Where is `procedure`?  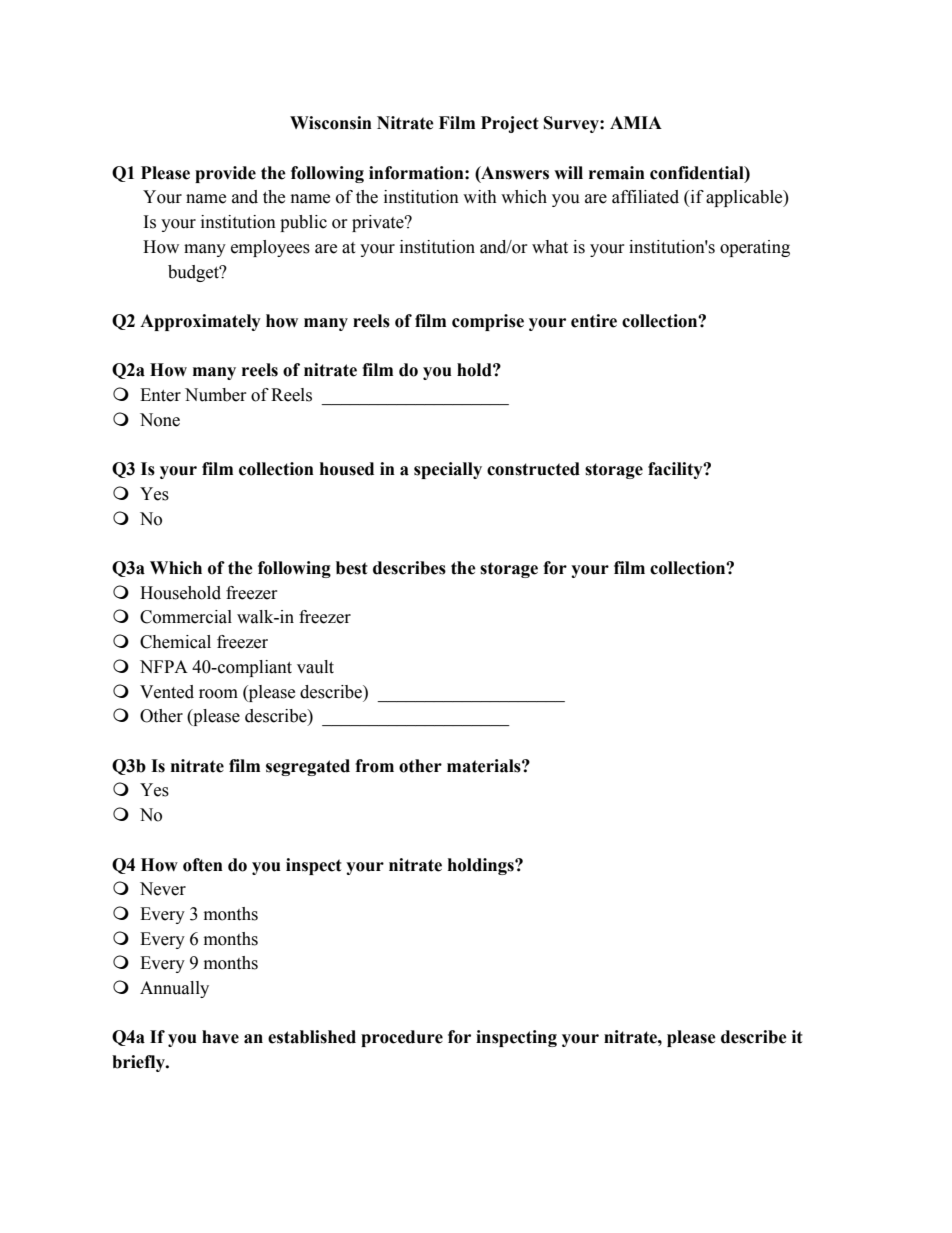
procedure is located at coordinates (402, 1038).
